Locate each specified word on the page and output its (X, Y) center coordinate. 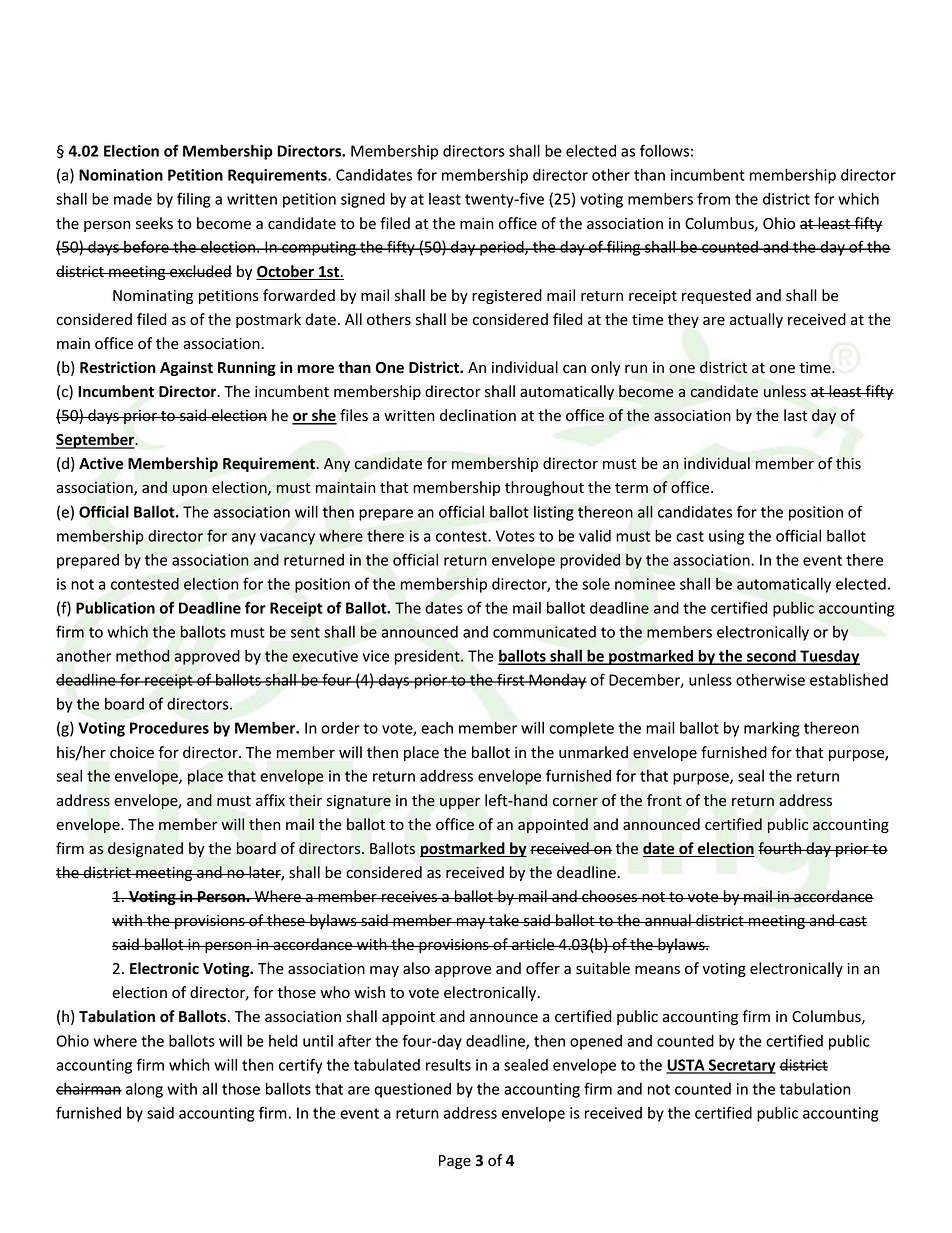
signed (363, 200)
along (144, 1090)
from (713, 198)
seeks (154, 223)
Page (455, 1162)
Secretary (741, 1066)
